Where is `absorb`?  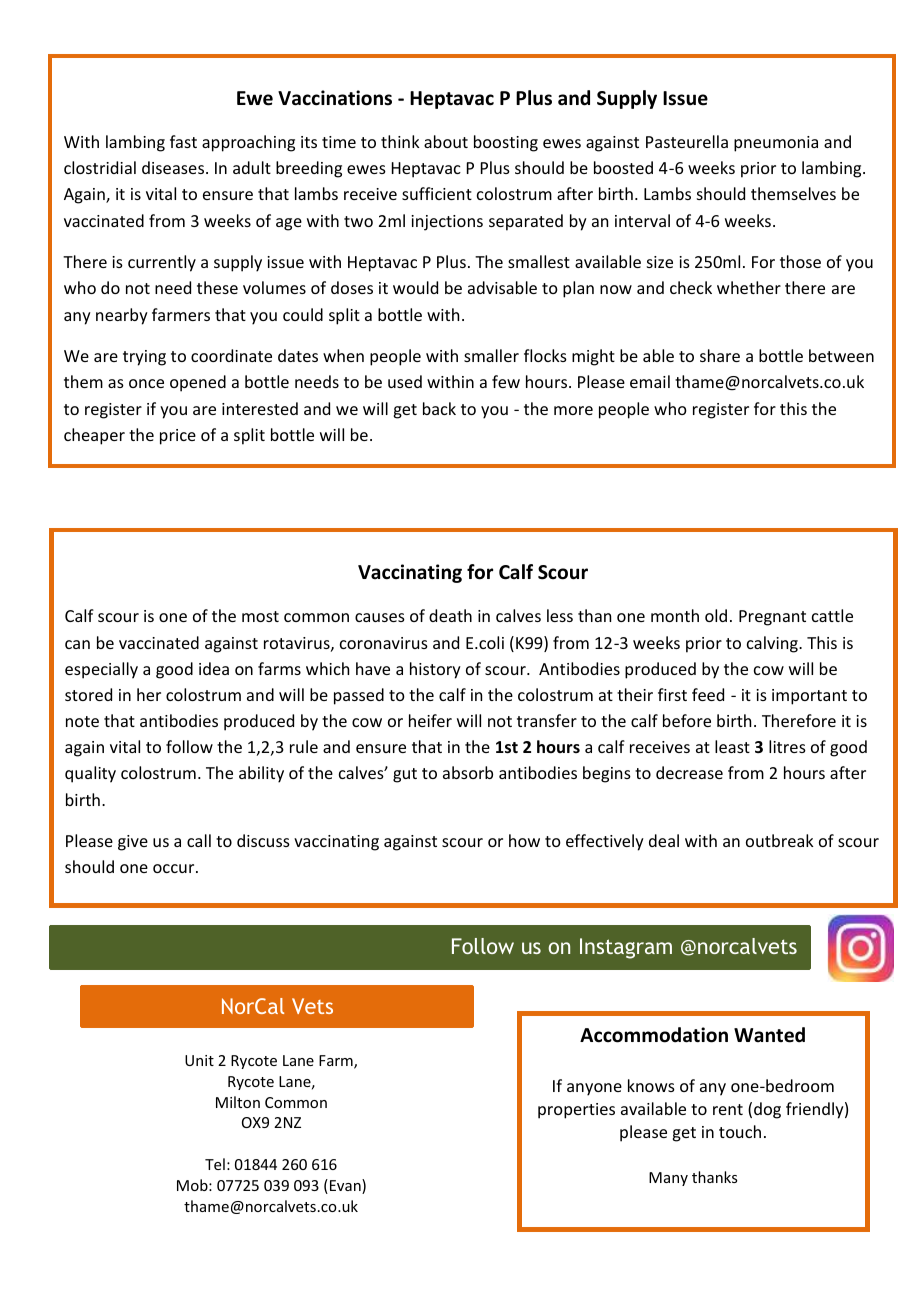
absorb is located at coordinates (468, 772).
